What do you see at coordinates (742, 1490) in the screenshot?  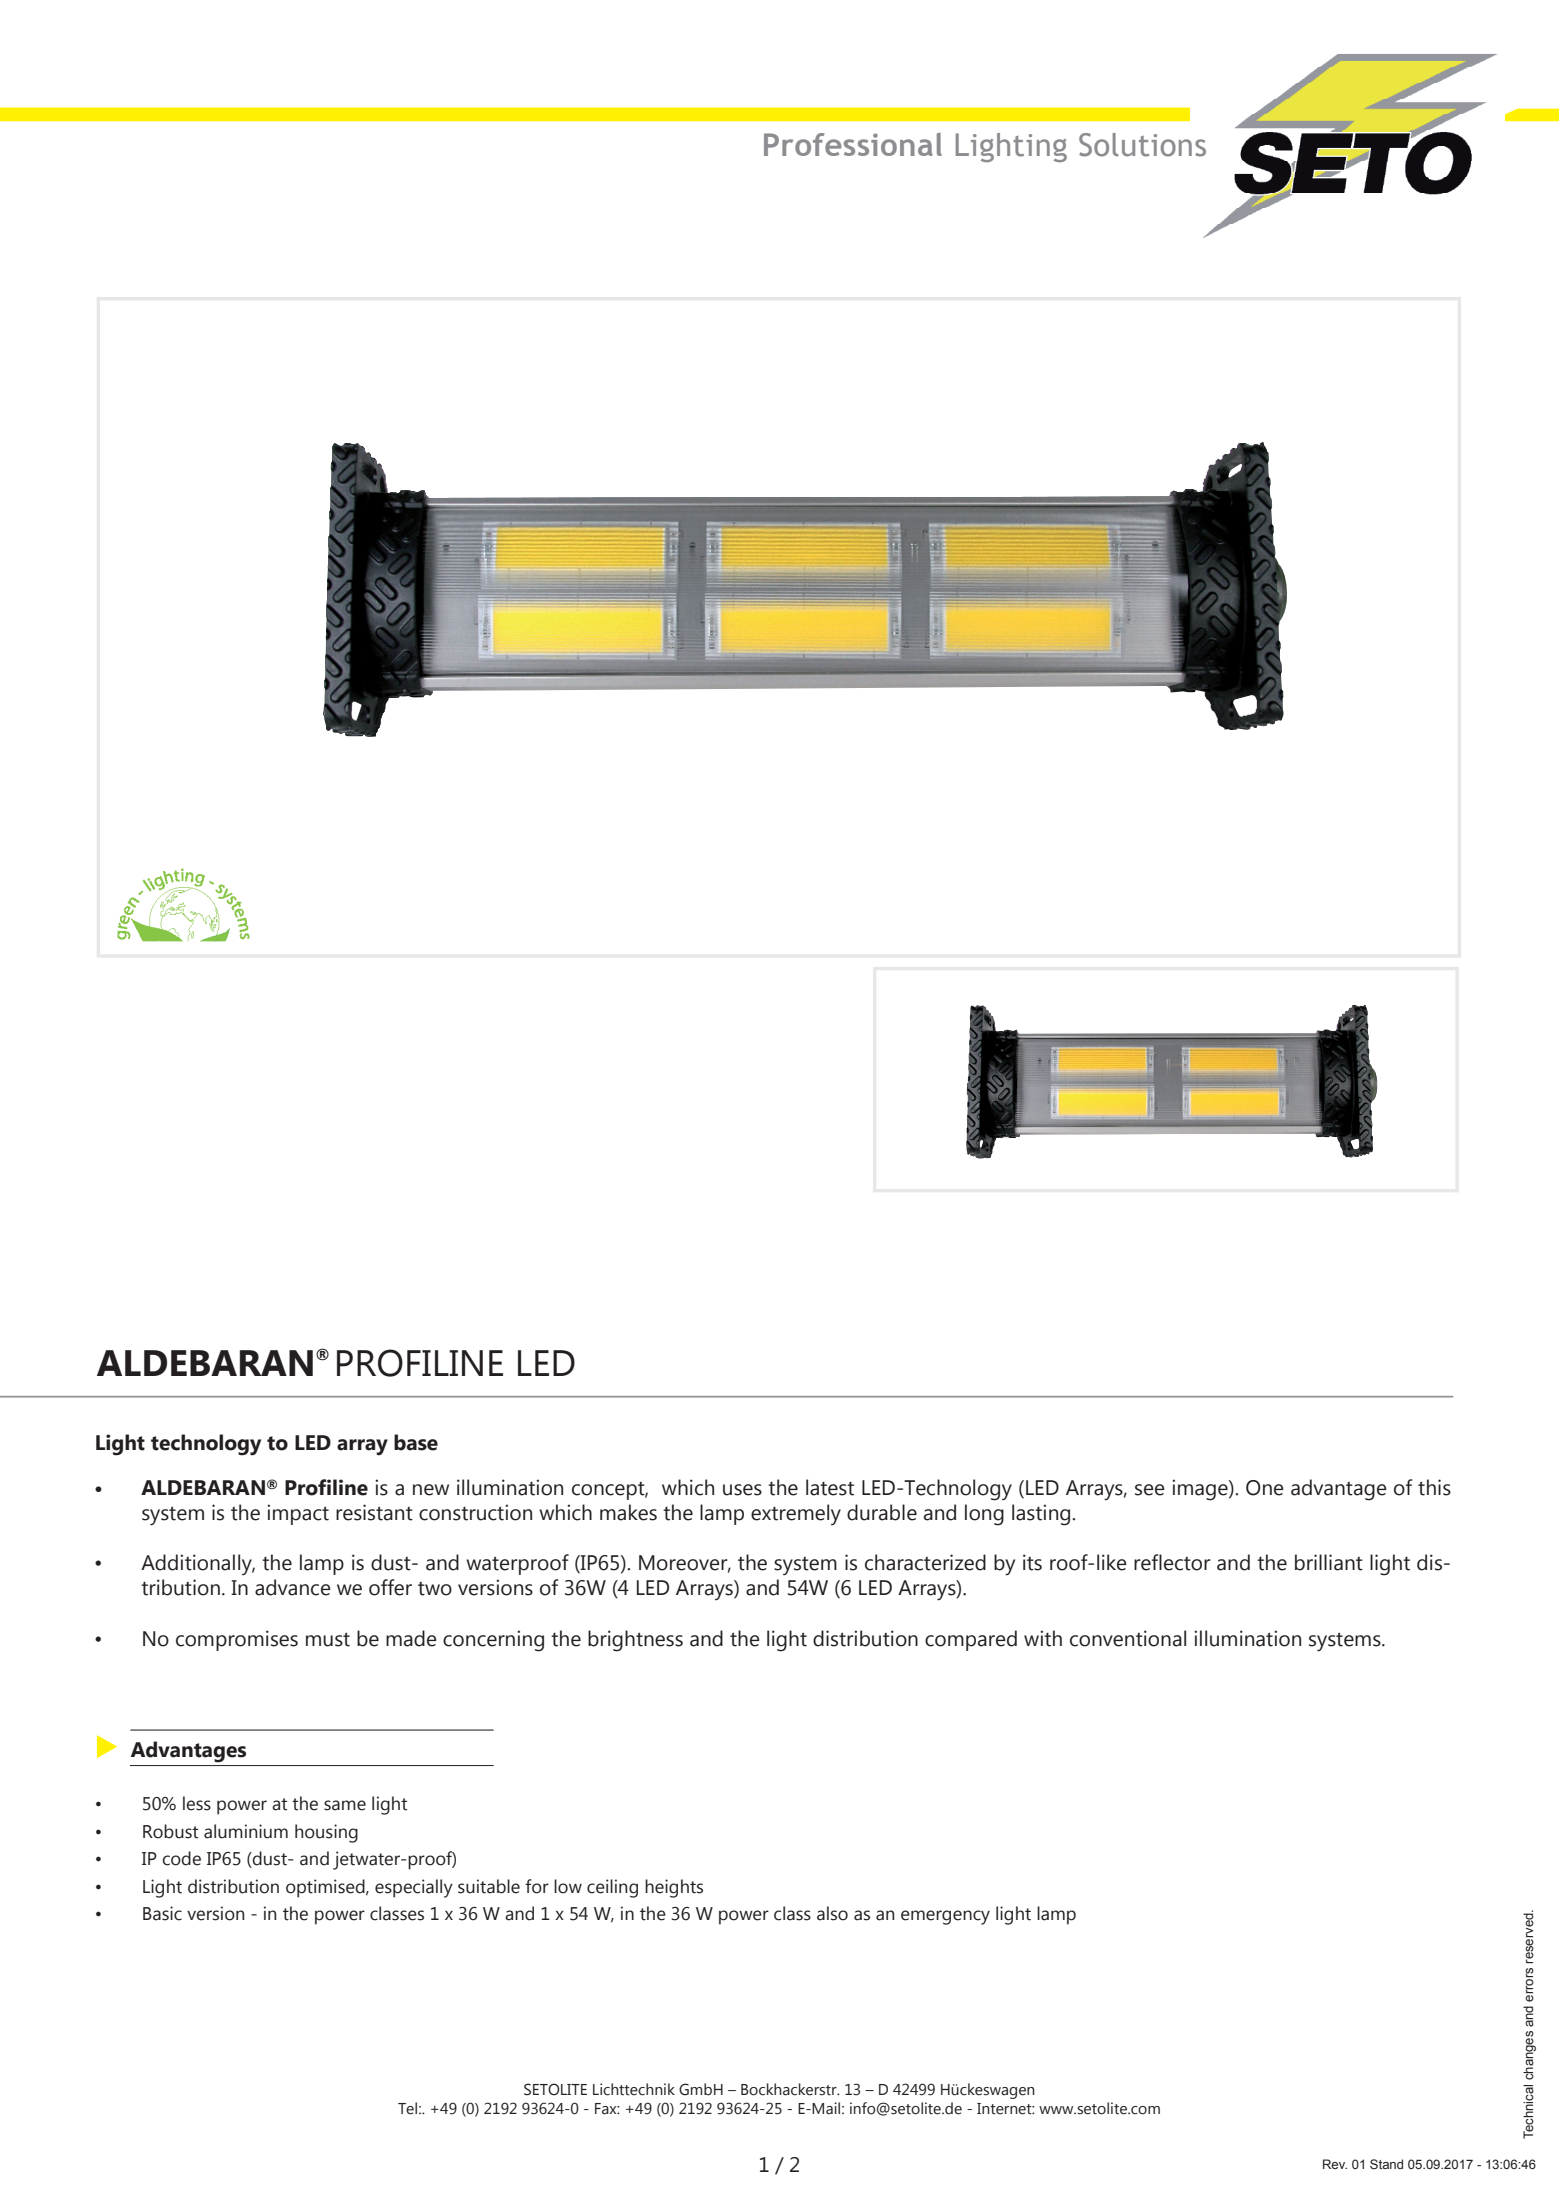 I see `uses` at bounding box center [742, 1490].
